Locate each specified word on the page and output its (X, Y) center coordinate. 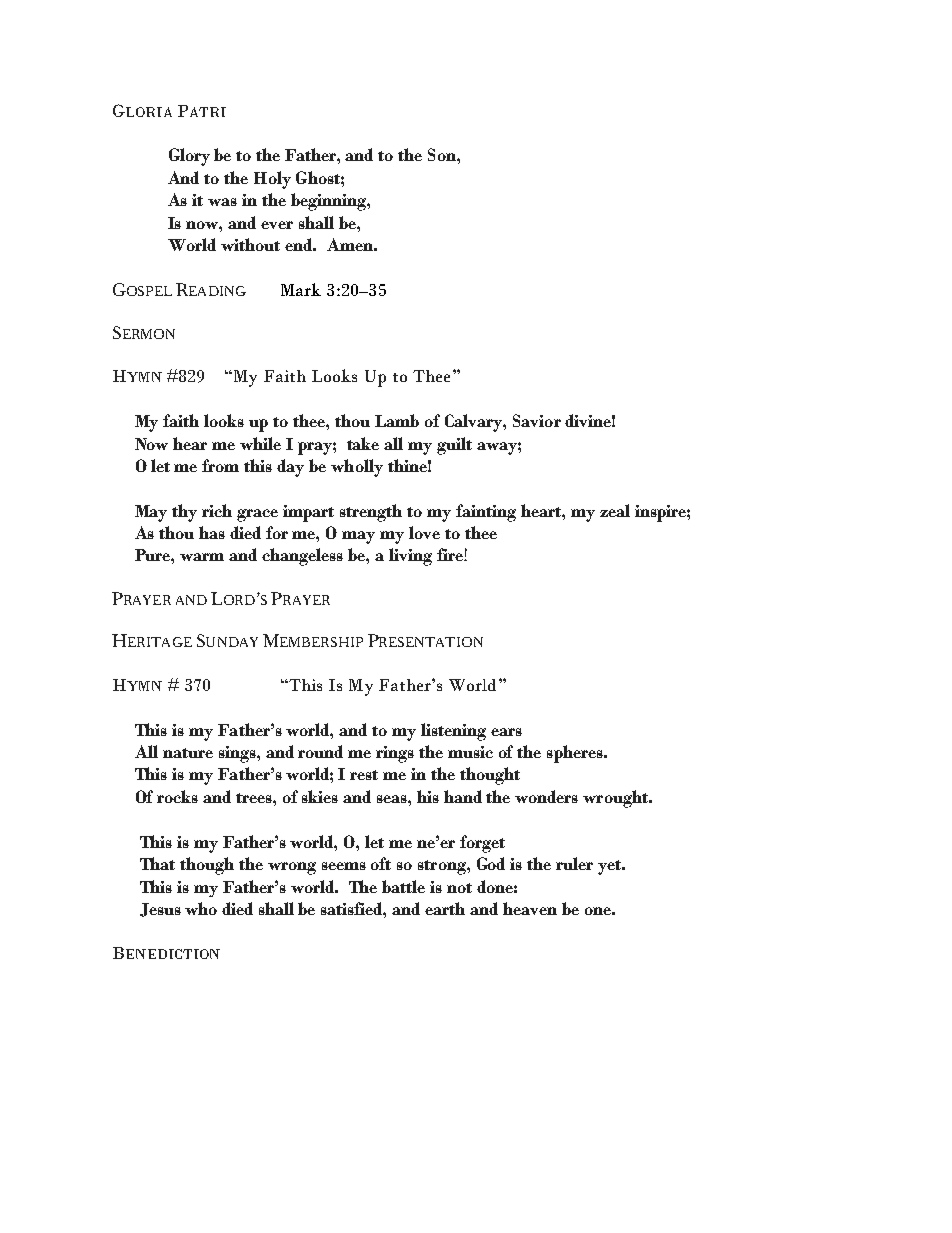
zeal (615, 510)
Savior (537, 420)
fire (451, 554)
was (222, 202)
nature (188, 753)
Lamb (397, 420)
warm (202, 557)
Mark (301, 289)
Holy (272, 180)
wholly (357, 468)
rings (395, 754)
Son (443, 154)
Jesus (160, 910)
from (220, 465)
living (410, 557)
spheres (576, 754)
